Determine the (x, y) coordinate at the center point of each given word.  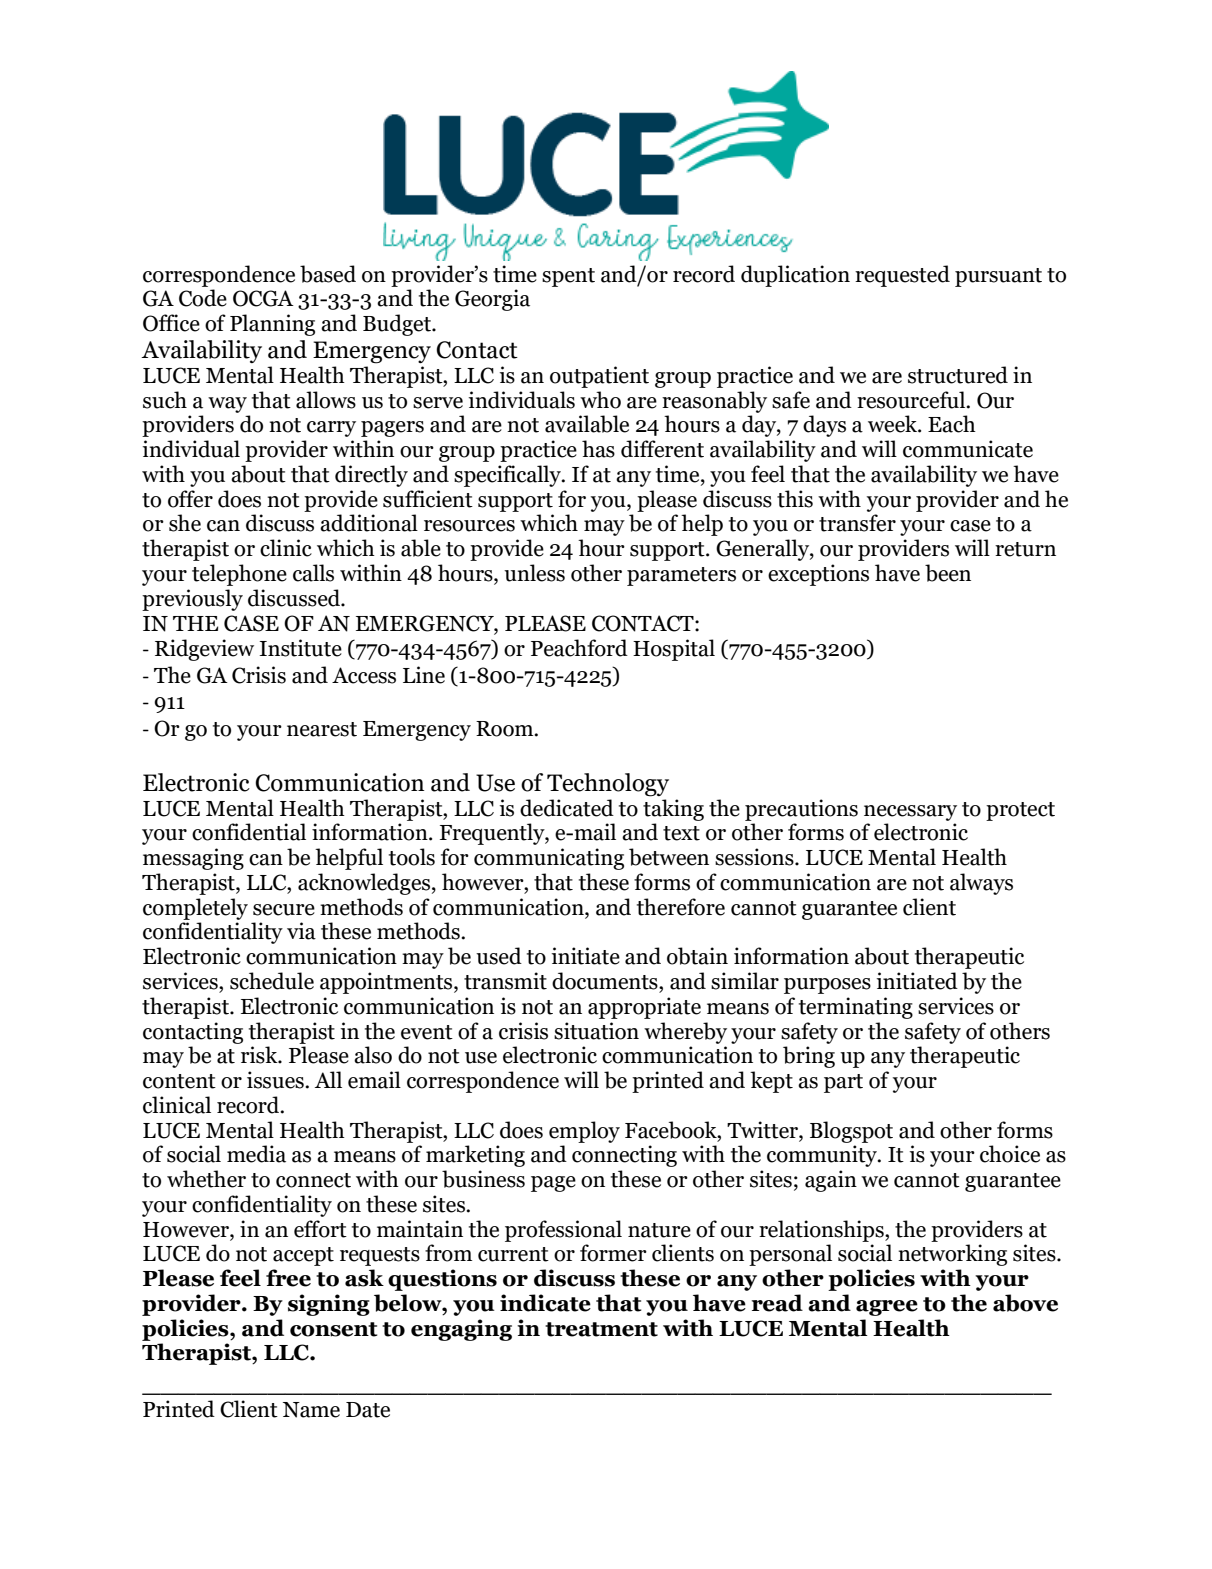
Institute (300, 648)
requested (902, 276)
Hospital (674, 650)
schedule (272, 981)
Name (311, 1410)
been (948, 573)
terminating (856, 1008)
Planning (272, 325)
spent (568, 277)
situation (596, 1031)
